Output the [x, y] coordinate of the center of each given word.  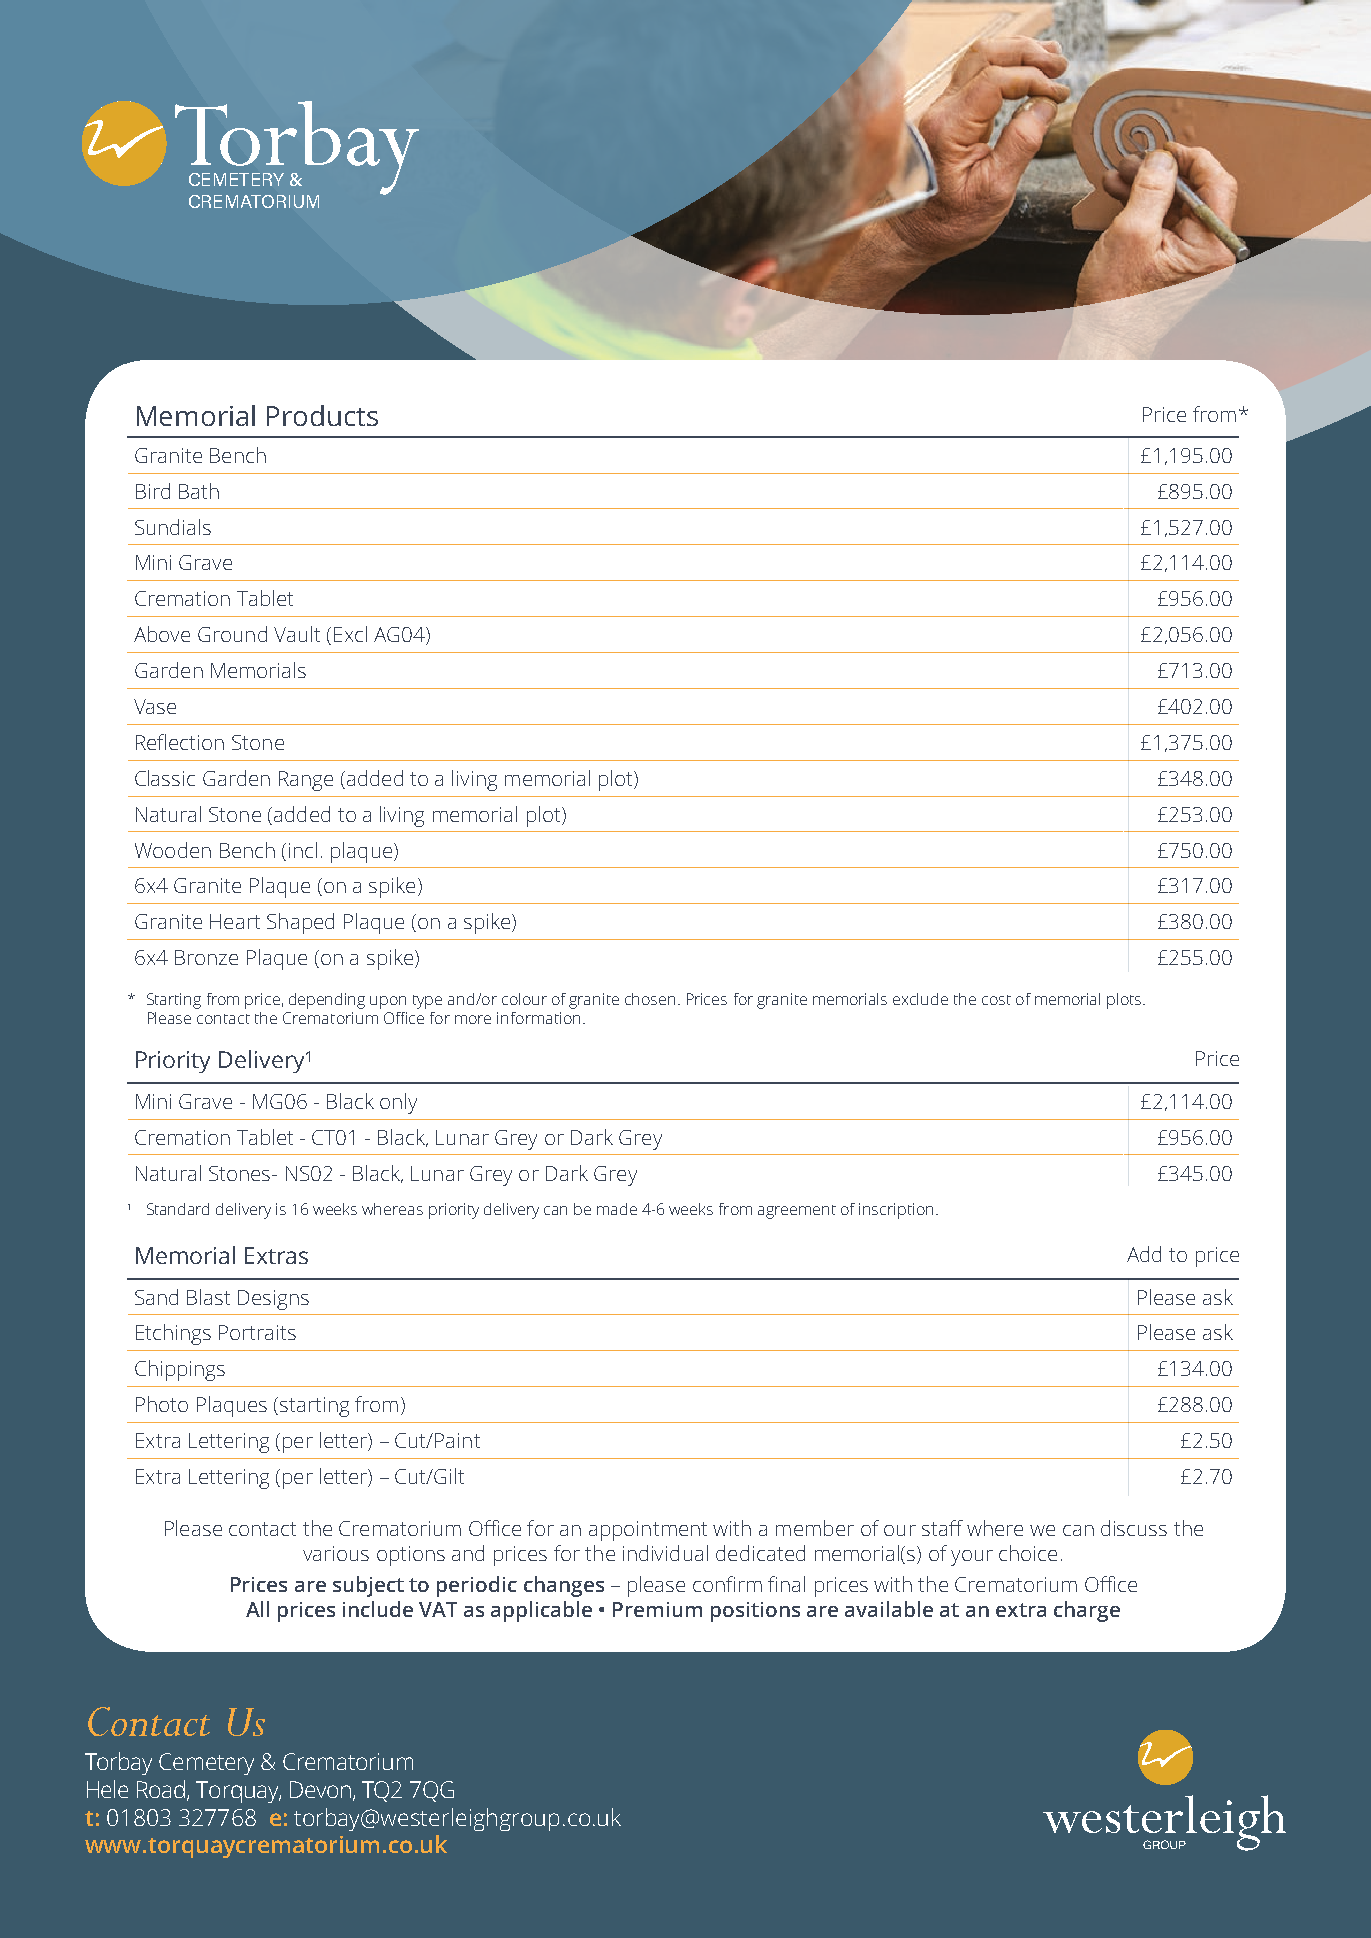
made [617, 1209]
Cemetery [206, 1764]
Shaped [300, 923]
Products [322, 415]
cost [996, 1000]
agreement [797, 1212]
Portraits [257, 1332]
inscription [896, 1211]
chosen [650, 999]
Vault [297, 634]
